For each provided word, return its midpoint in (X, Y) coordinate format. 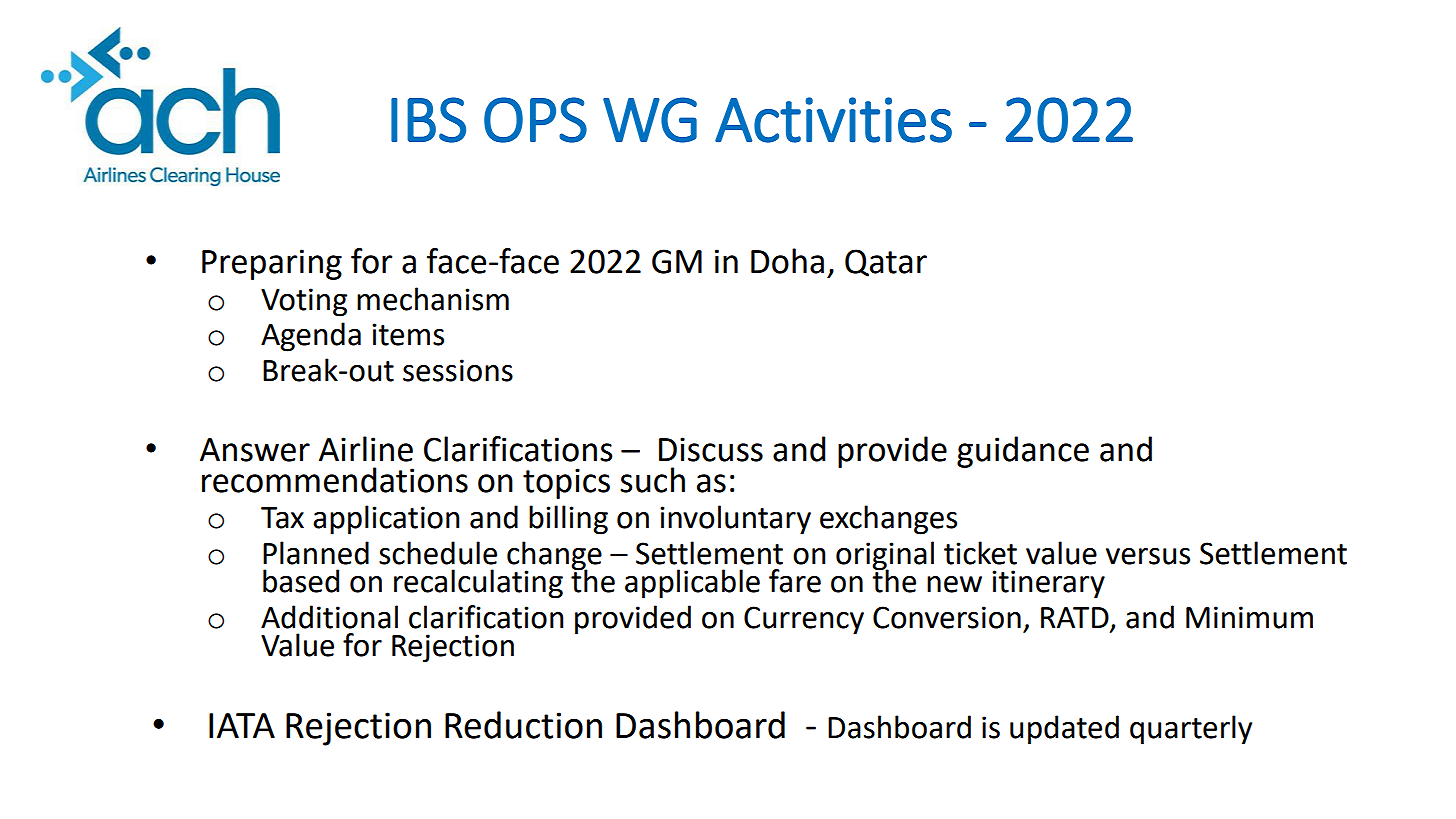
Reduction (523, 725)
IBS (428, 120)
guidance (1023, 452)
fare (795, 581)
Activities (833, 120)
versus (1148, 556)
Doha (787, 261)
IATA (242, 725)
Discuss (711, 449)
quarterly (1191, 730)
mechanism (433, 299)
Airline (366, 449)
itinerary (1048, 584)
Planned (316, 553)
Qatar (886, 263)
